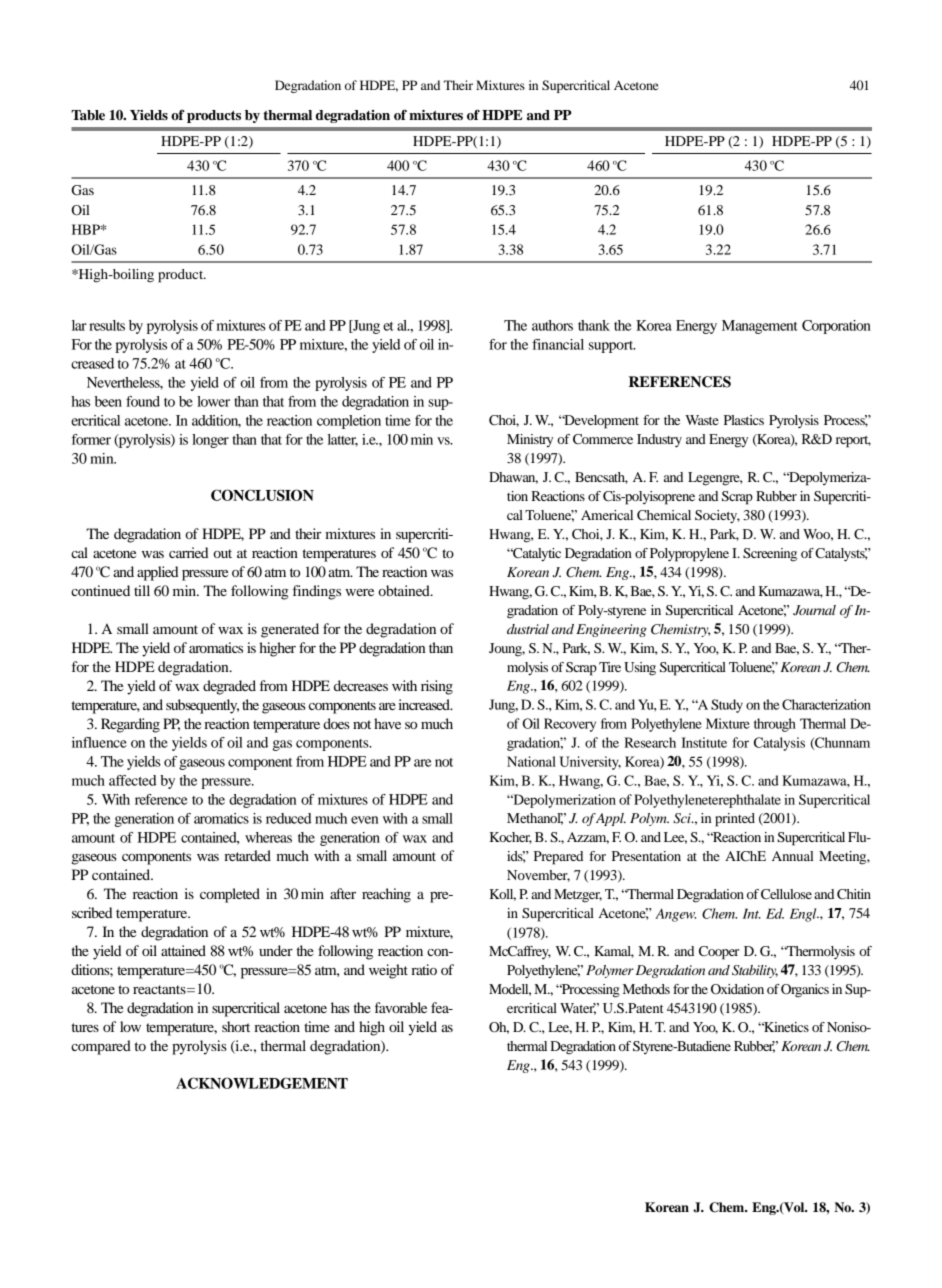  Describe the element at coordinates (779, 744) in the screenshot. I see `Catalysis` at that location.
